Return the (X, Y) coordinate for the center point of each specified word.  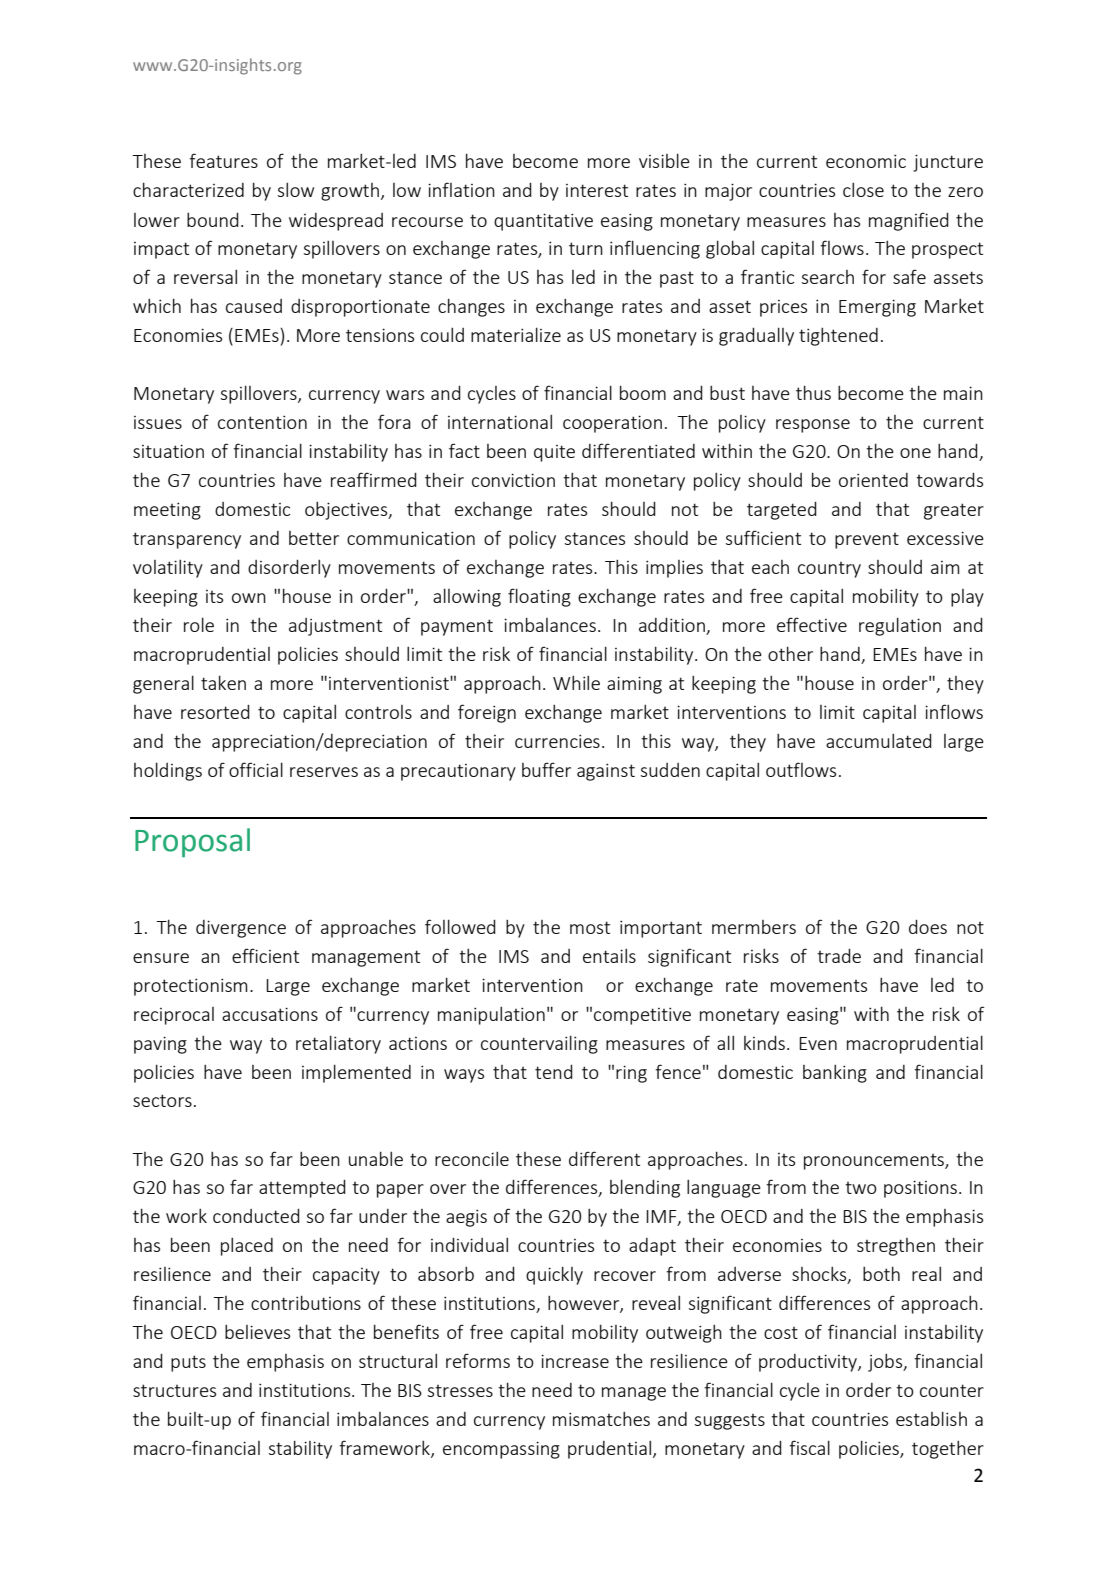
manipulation (491, 1015)
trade (839, 955)
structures (174, 1390)
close (863, 189)
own (249, 598)
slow (295, 189)
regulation (900, 626)
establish (931, 1418)
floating (539, 597)
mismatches (601, 1419)
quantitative (543, 222)
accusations (270, 1014)
